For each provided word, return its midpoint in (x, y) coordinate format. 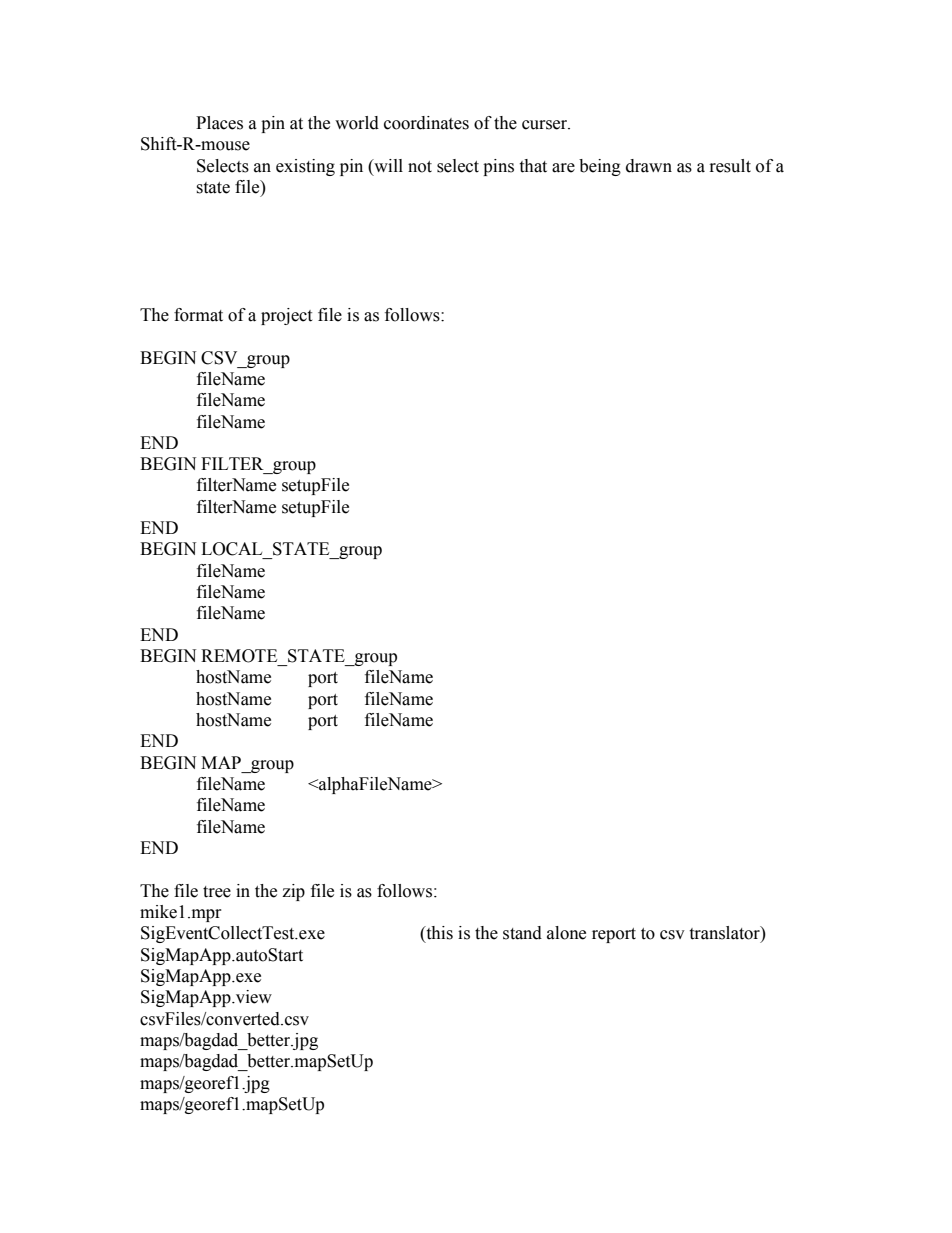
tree (217, 892)
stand (522, 933)
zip (293, 892)
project (286, 316)
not (420, 167)
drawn (649, 166)
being (600, 167)
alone (566, 933)
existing (305, 167)
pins (498, 167)
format (198, 315)
